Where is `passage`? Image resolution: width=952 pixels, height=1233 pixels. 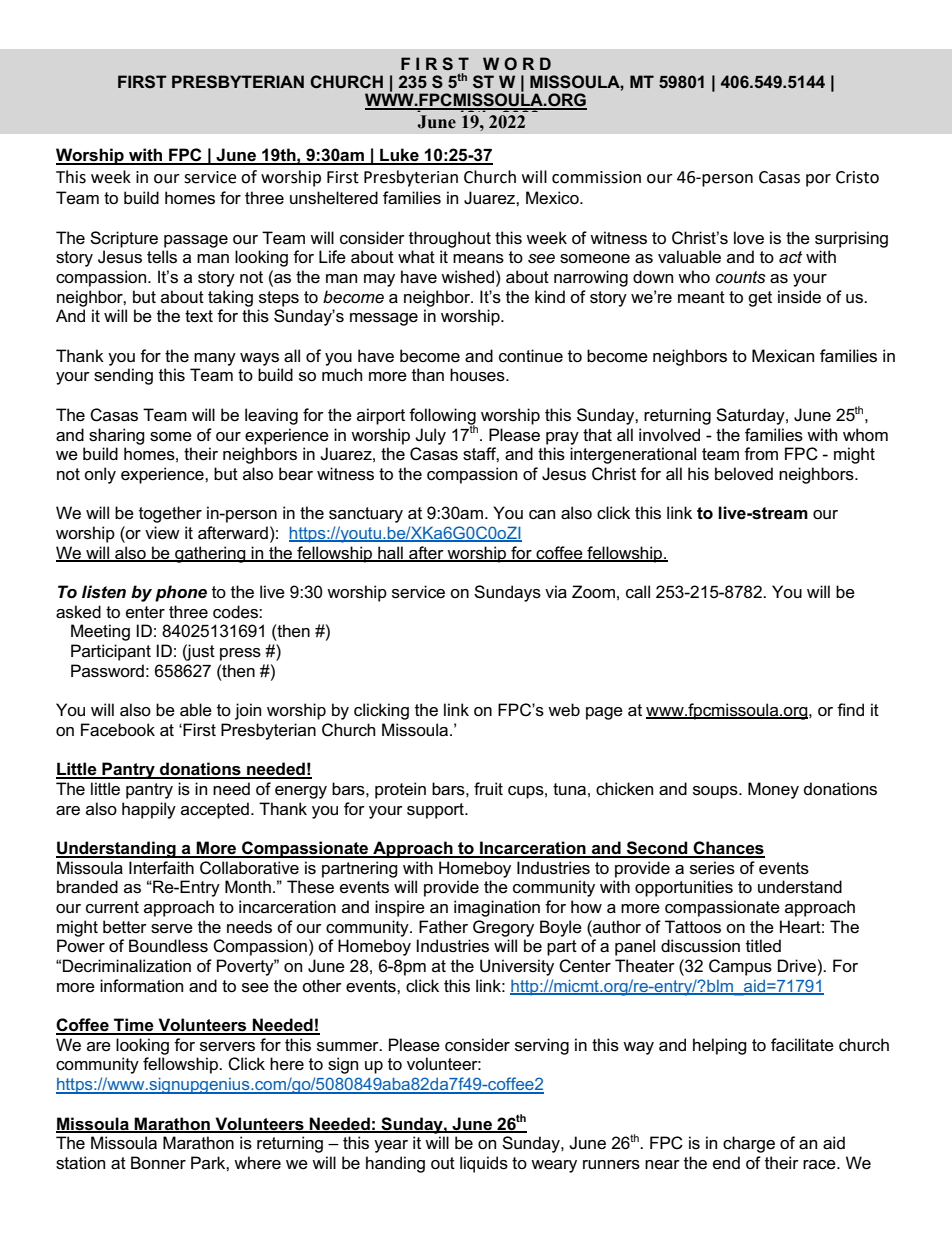
passage is located at coordinates (196, 241).
